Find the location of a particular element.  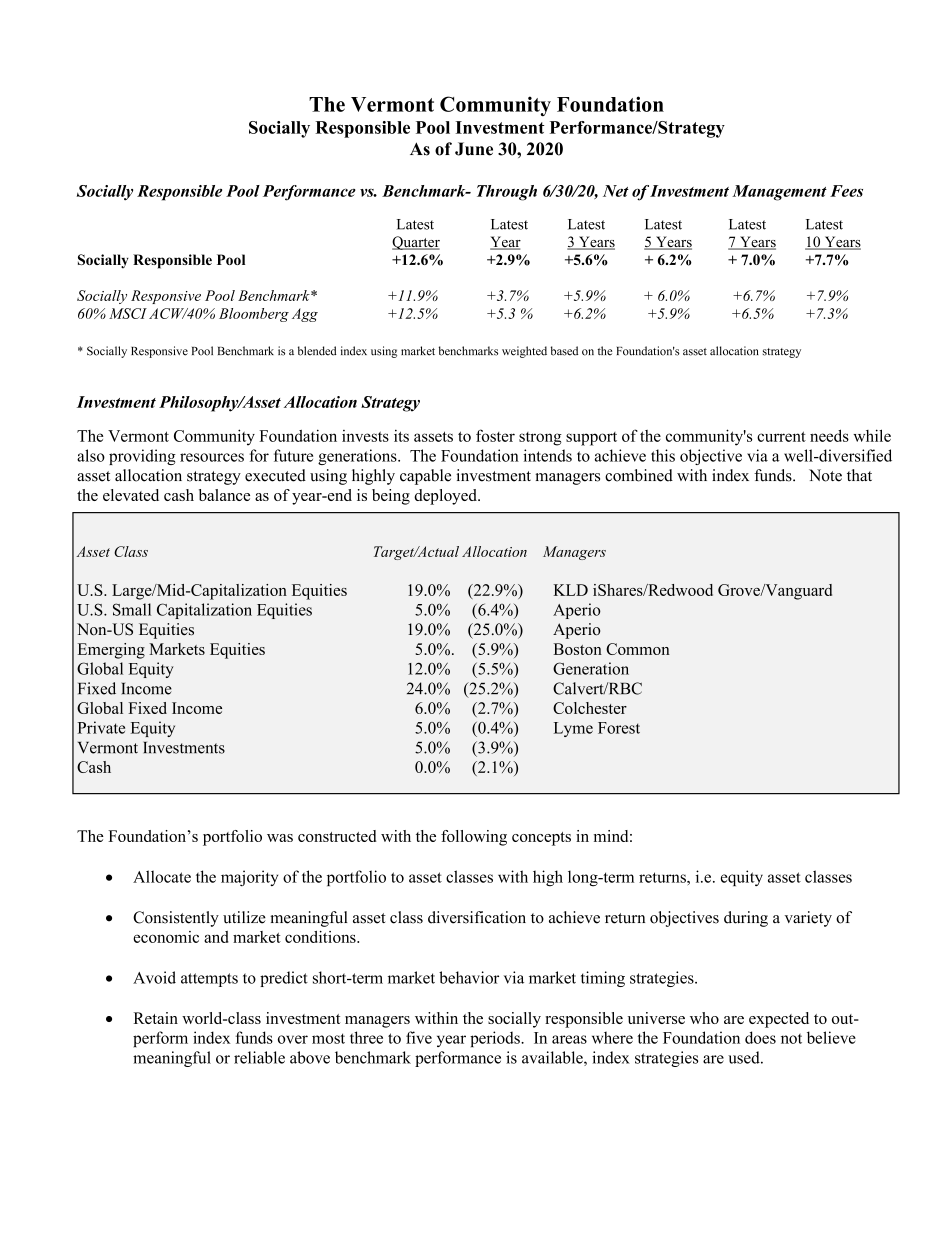

Boston is located at coordinates (577, 649).
